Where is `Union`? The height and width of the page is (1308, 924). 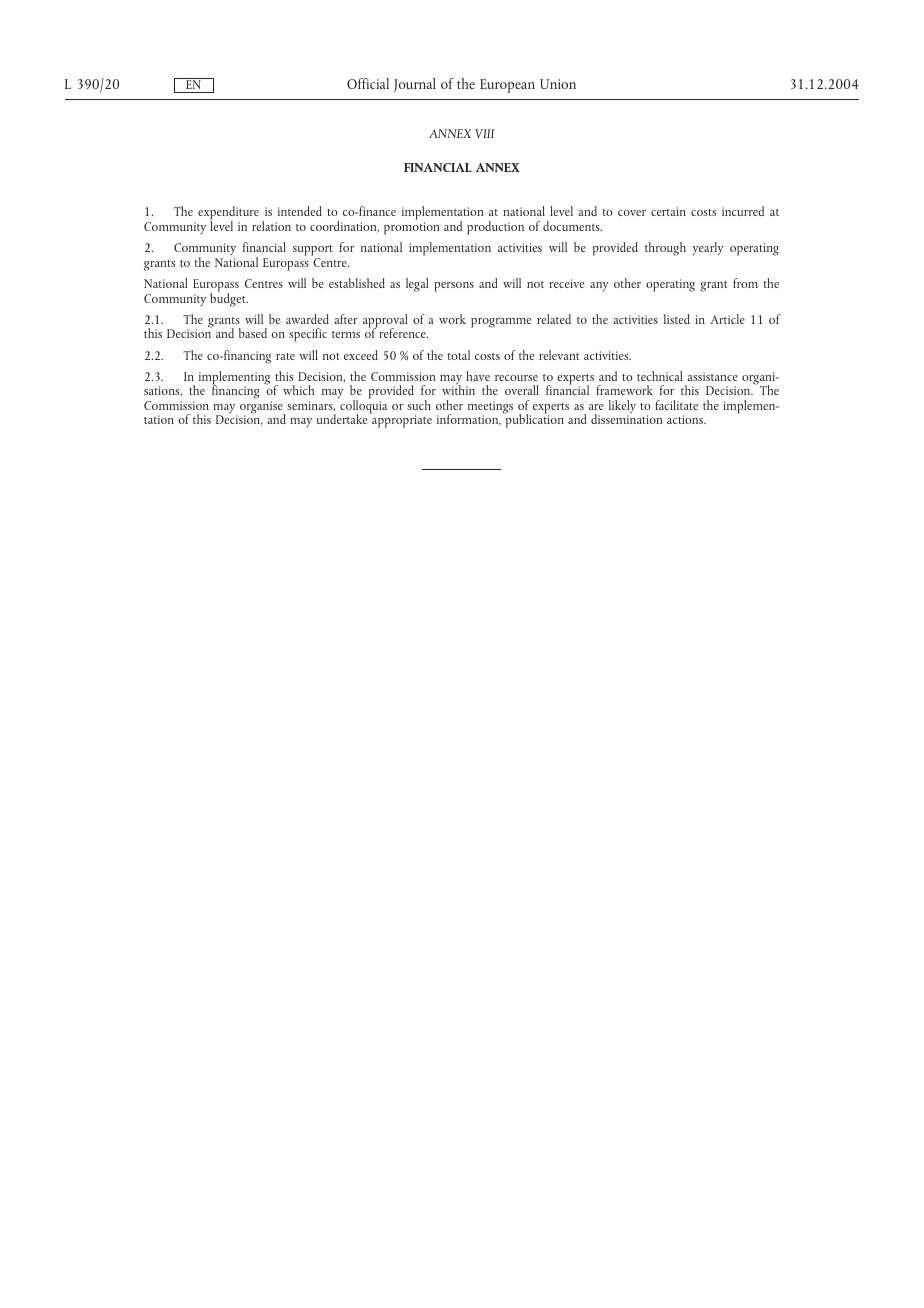
Union is located at coordinates (558, 84).
